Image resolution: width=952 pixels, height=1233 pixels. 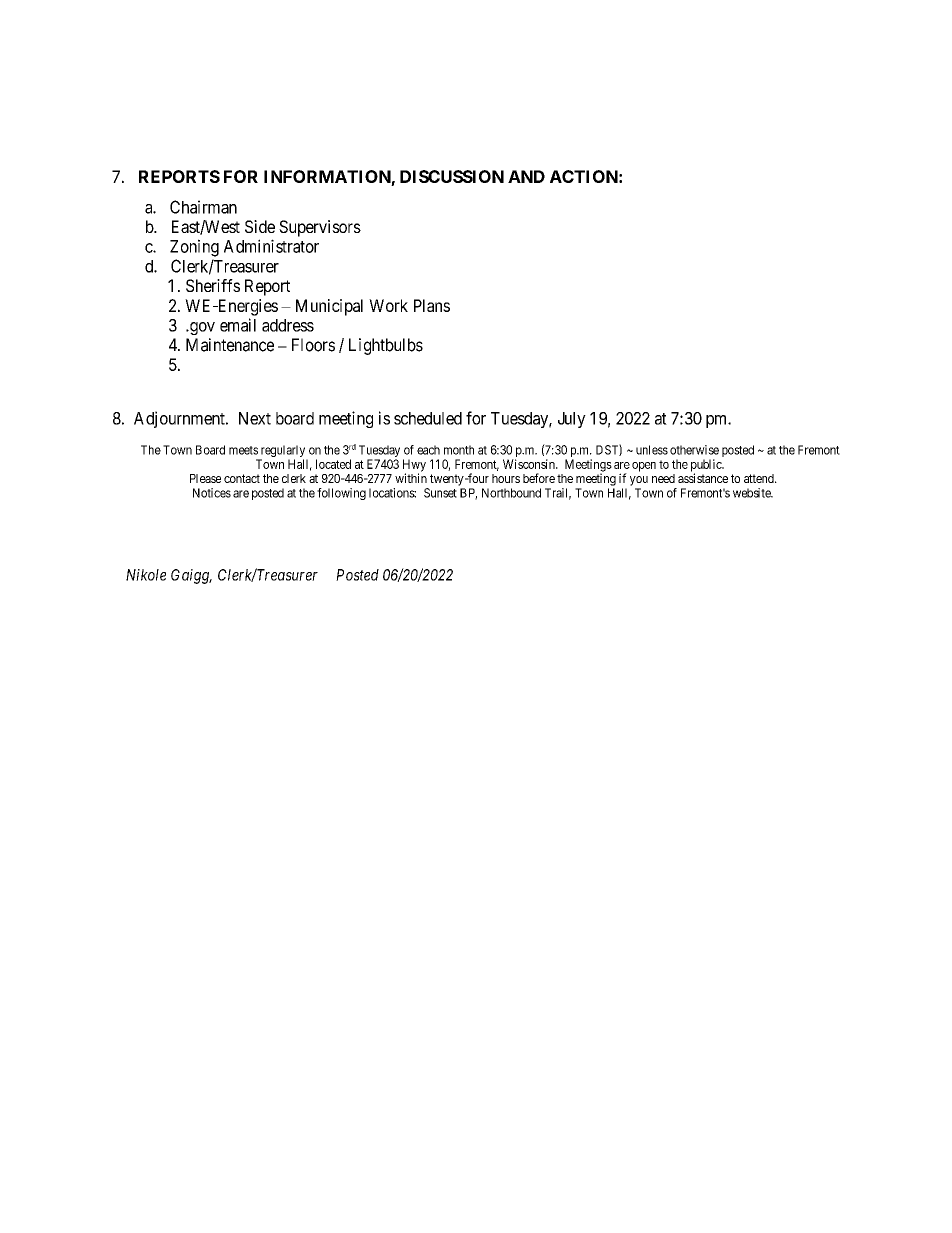 I want to click on Lightbulbs, so click(x=386, y=346).
